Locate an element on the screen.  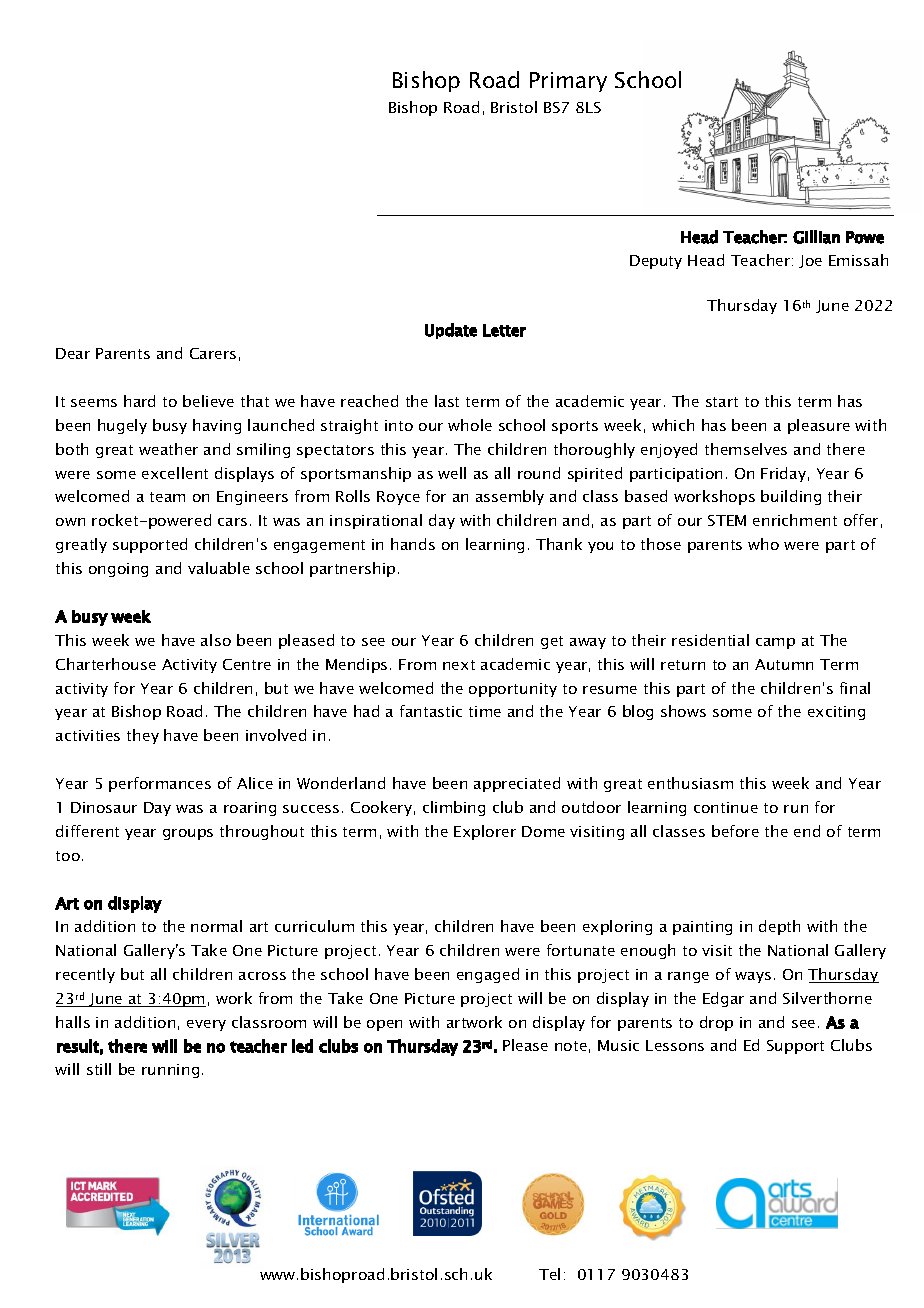
Primary is located at coordinates (568, 82).
